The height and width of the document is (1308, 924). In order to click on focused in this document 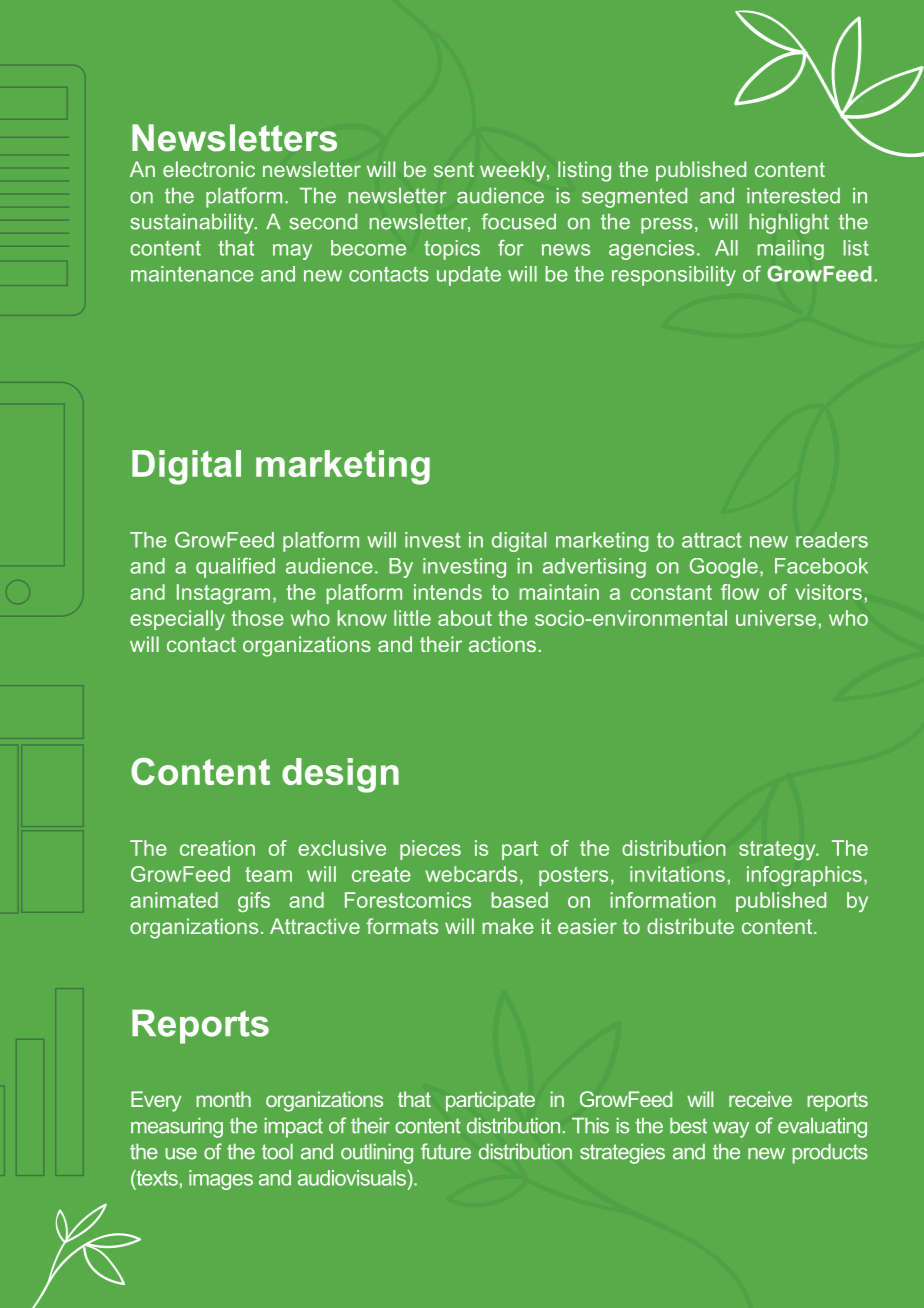, I will do `click(519, 221)`.
